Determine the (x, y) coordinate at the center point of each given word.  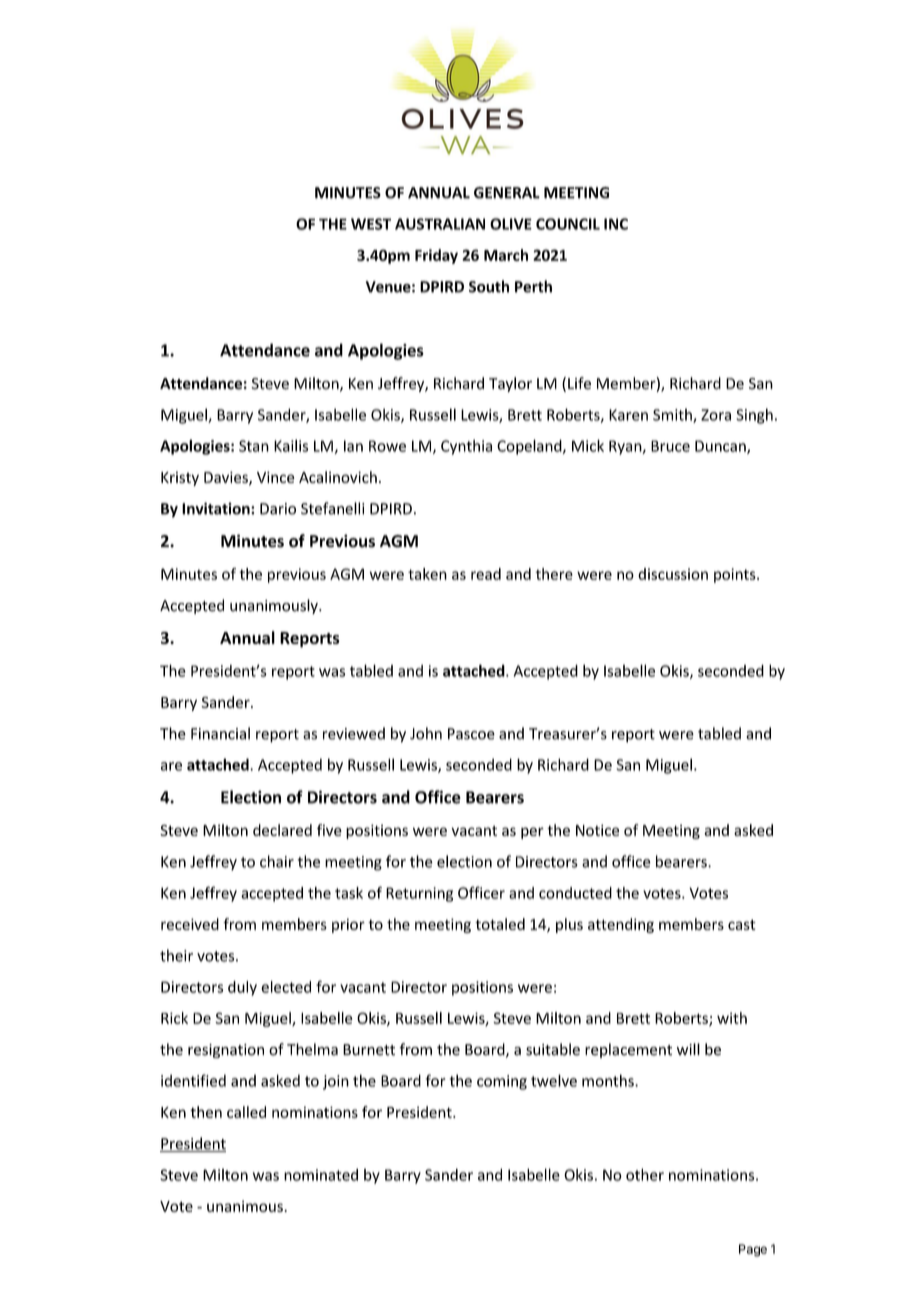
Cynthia (466, 447)
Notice (597, 830)
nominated (321, 1175)
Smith (673, 415)
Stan (254, 446)
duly (242, 988)
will (688, 1049)
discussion (673, 574)
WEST (371, 224)
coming (502, 1082)
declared (282, 830)
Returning (419, 894)
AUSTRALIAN (440, 224)
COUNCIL (568, 224)
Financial (220, 733)
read (486, 574)
